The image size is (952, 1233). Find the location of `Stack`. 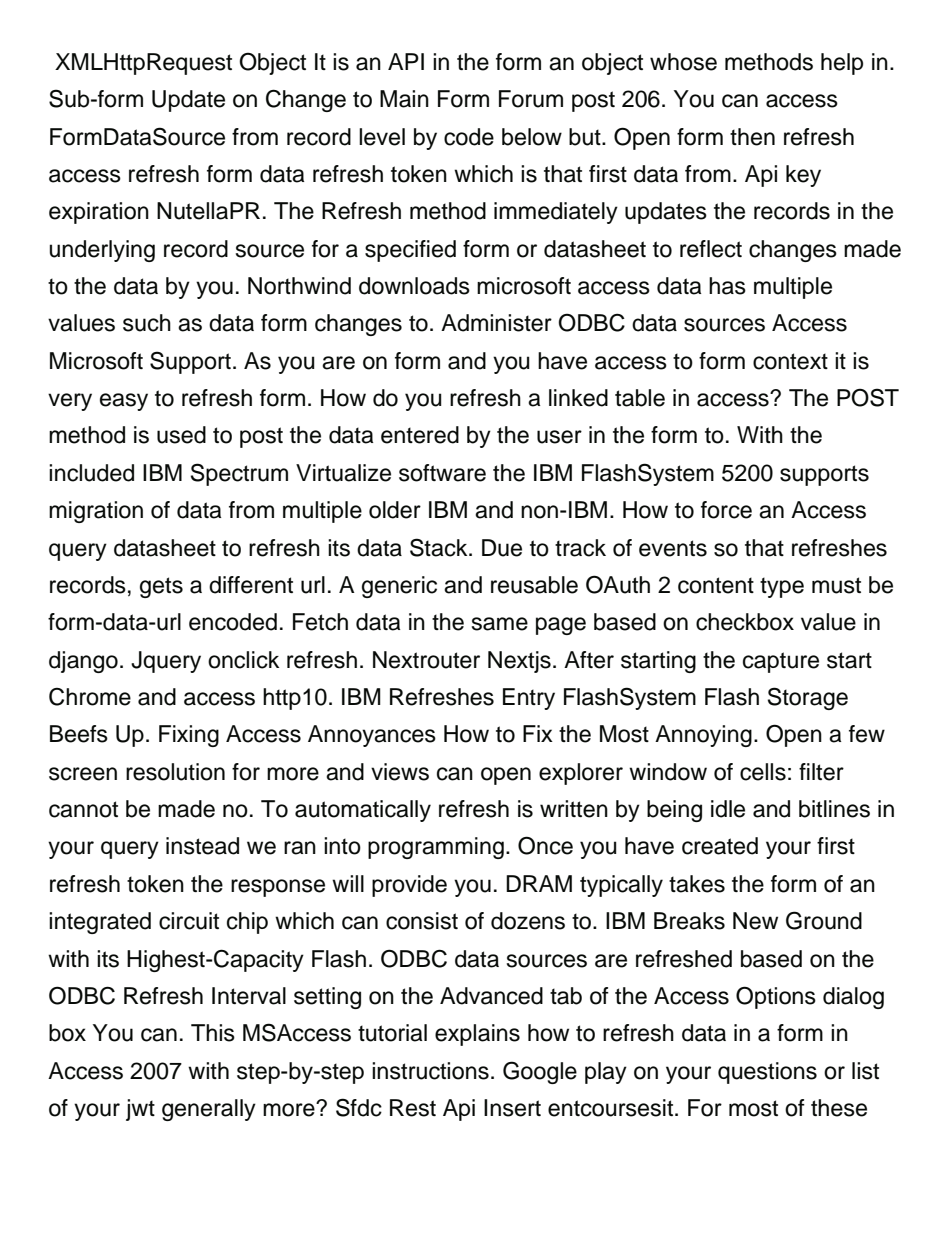

Stack is located at coordinates (440, 547).
